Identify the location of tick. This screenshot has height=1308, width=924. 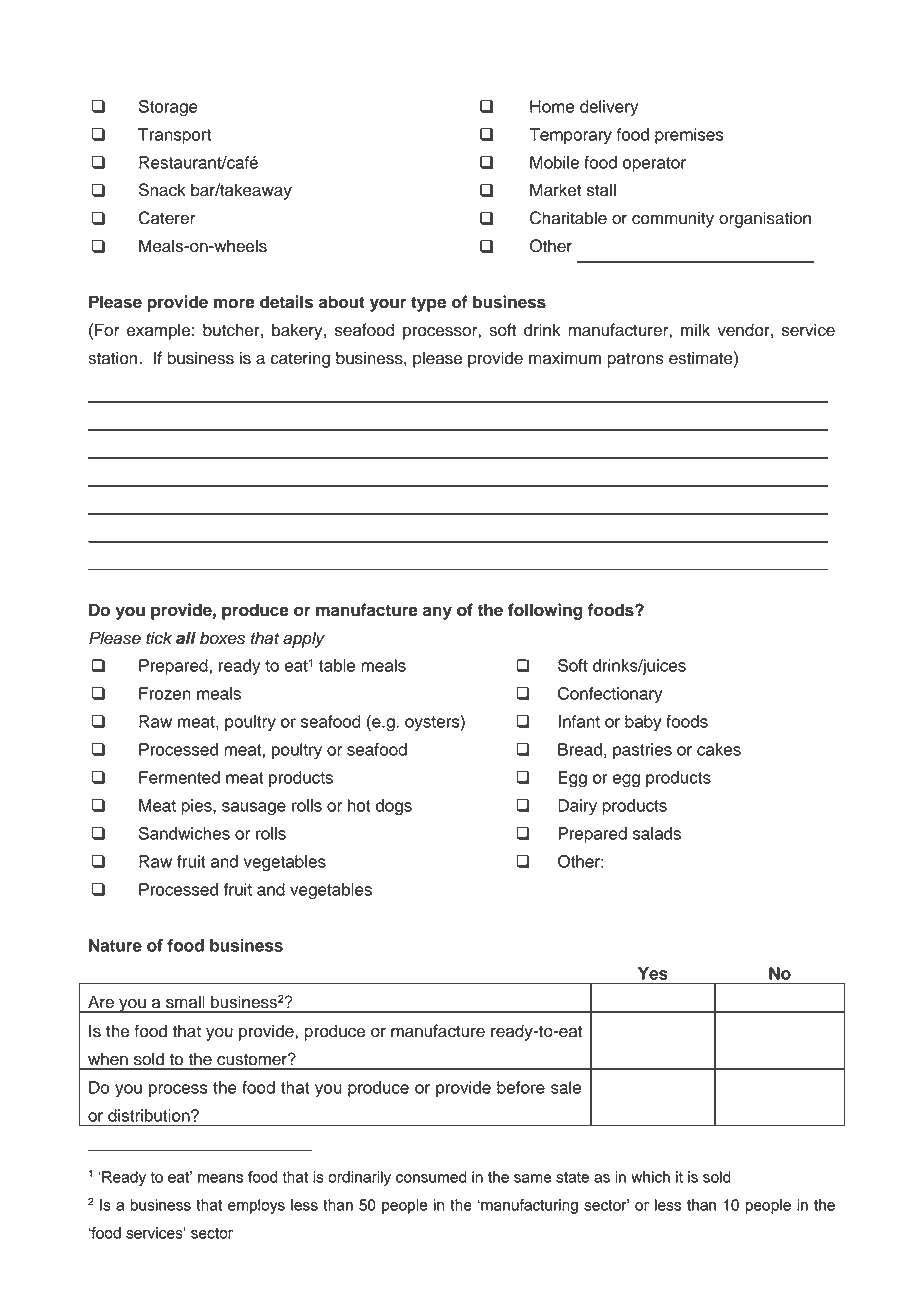
(159, 638).
